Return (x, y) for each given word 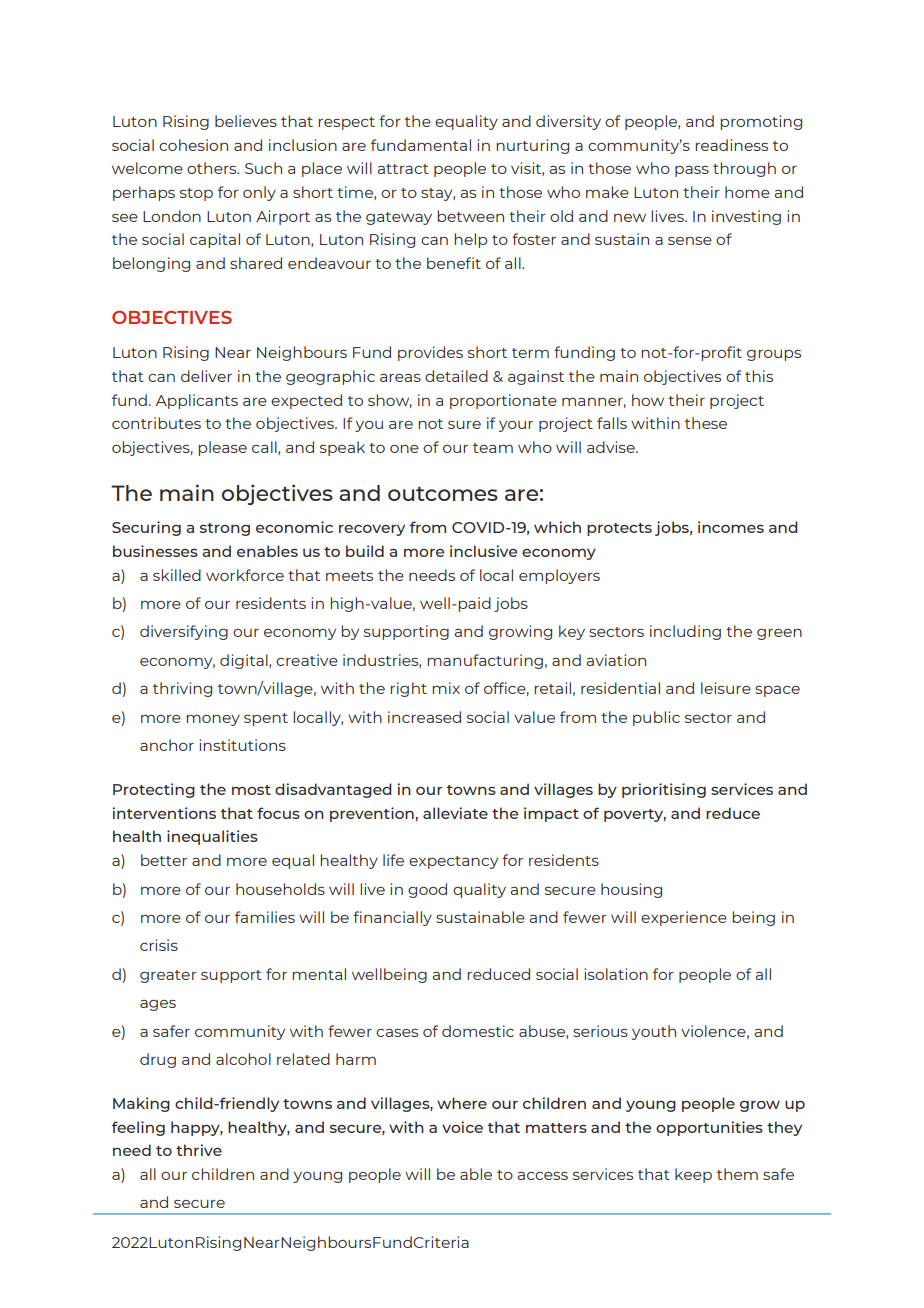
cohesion (193, 145)
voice (462, 1127)
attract (403, 169)
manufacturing (485, 661)
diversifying (184, 632)
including (685, 632)
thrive (199, 1150)
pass (692, 171)
